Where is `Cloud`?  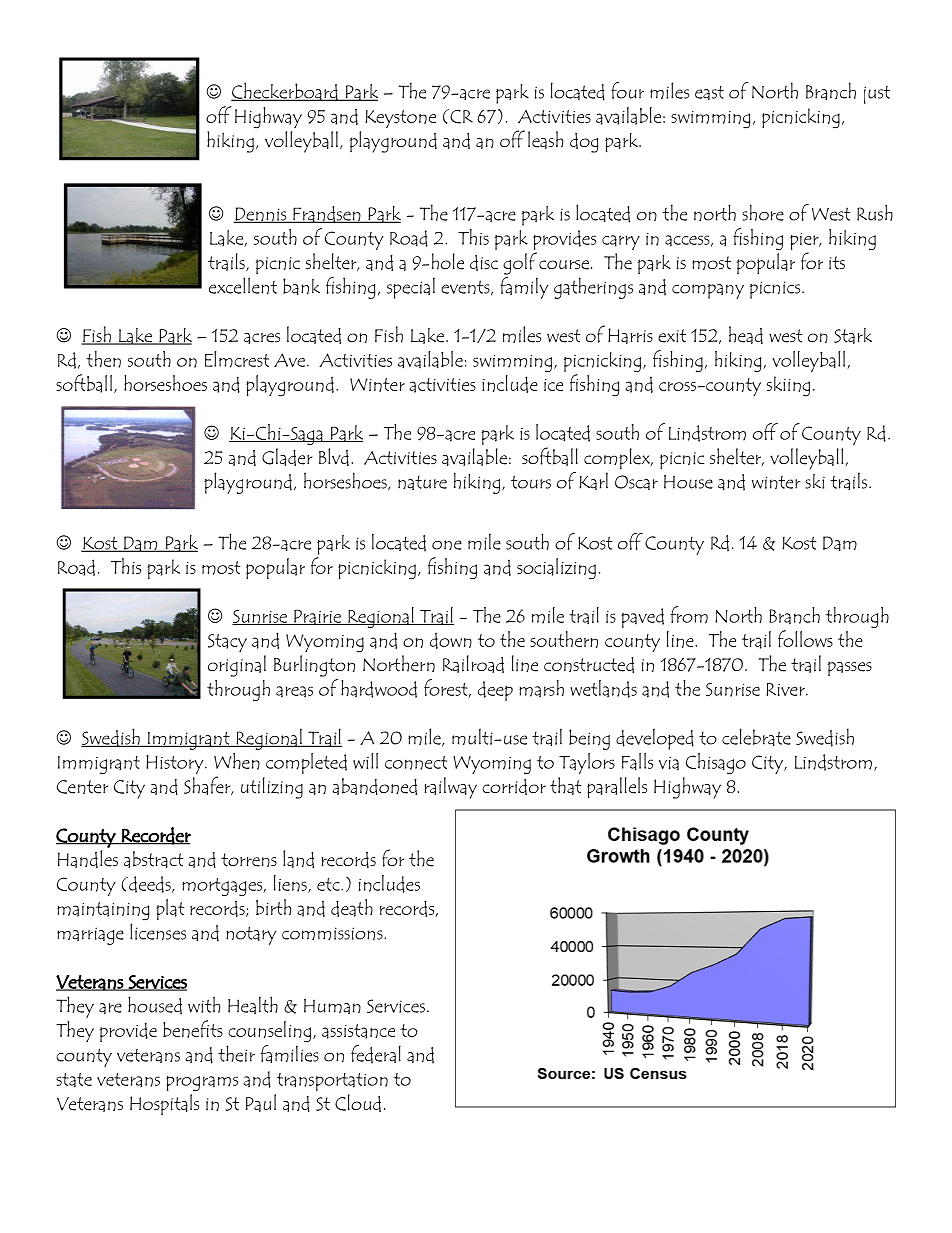
Cloud is located at coordinates (358, 1103).
